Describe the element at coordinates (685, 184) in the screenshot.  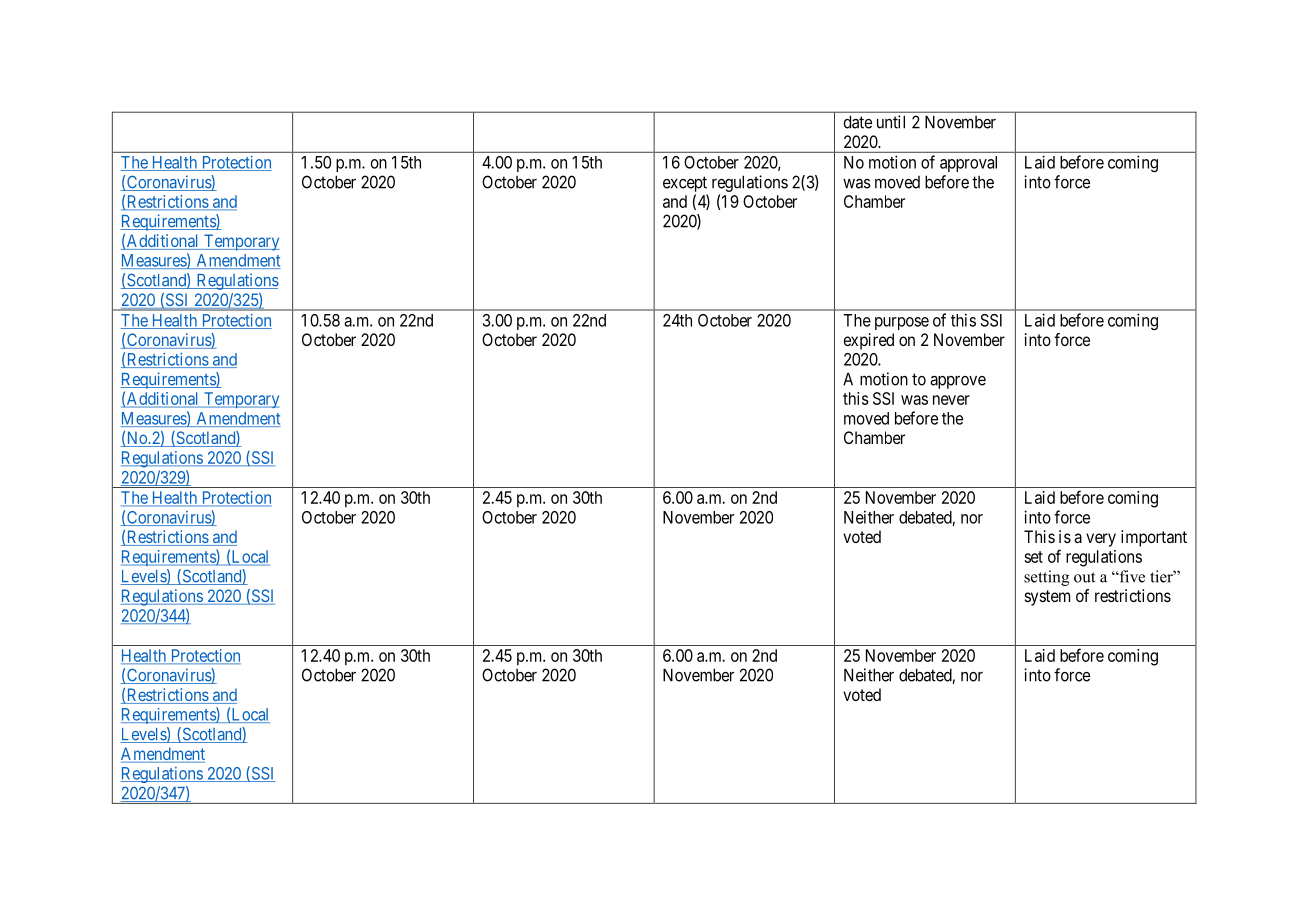
I see `except` at that location.
